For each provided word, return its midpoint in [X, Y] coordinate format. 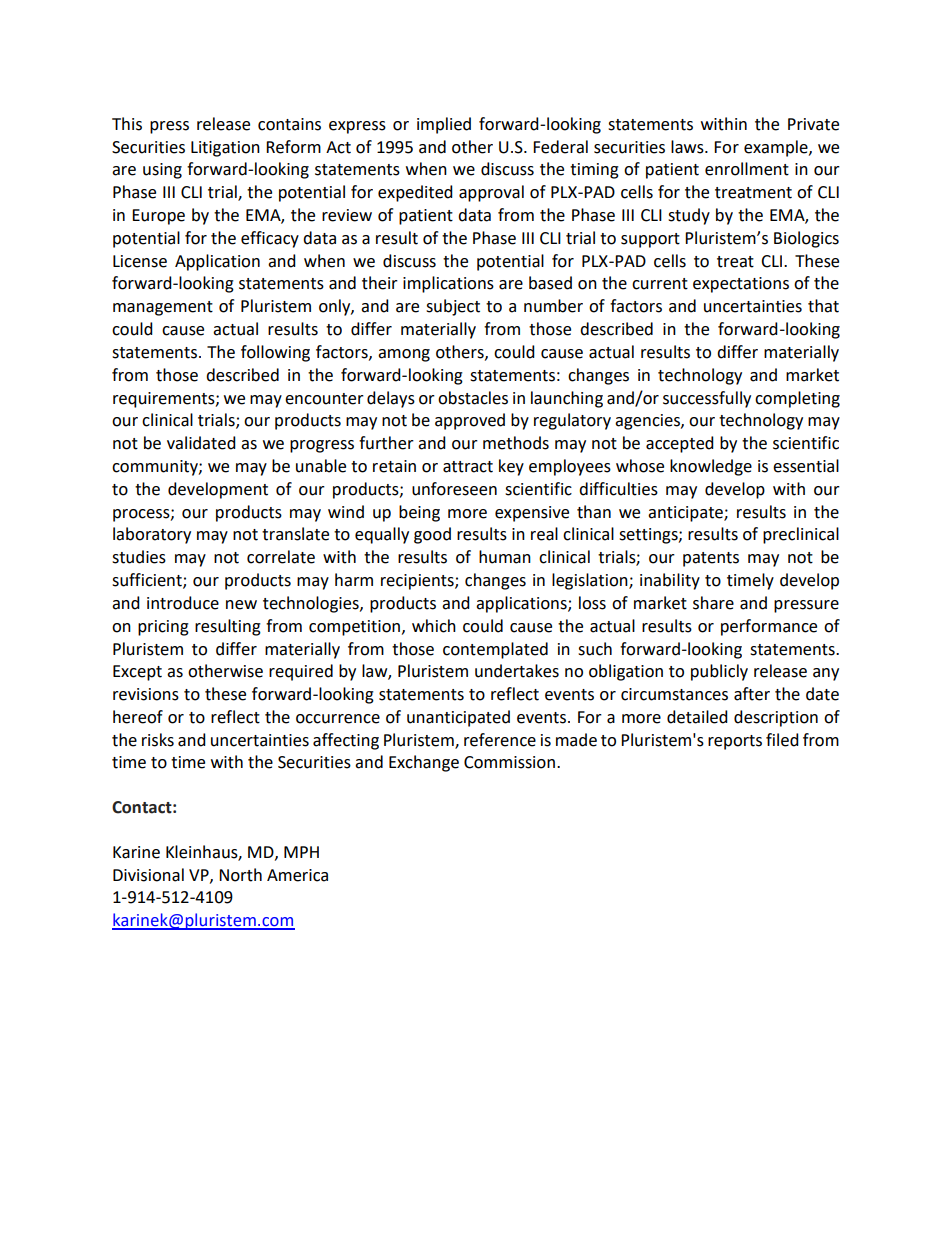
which [434, 626]
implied [444, 125]
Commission [509, 762]
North [240, 875]
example [777, 148]
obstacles [473, 398]
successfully [707, 399]
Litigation [225, 149]
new [241, 605]
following [275, 353]
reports [735, 742]
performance [769, 627]
